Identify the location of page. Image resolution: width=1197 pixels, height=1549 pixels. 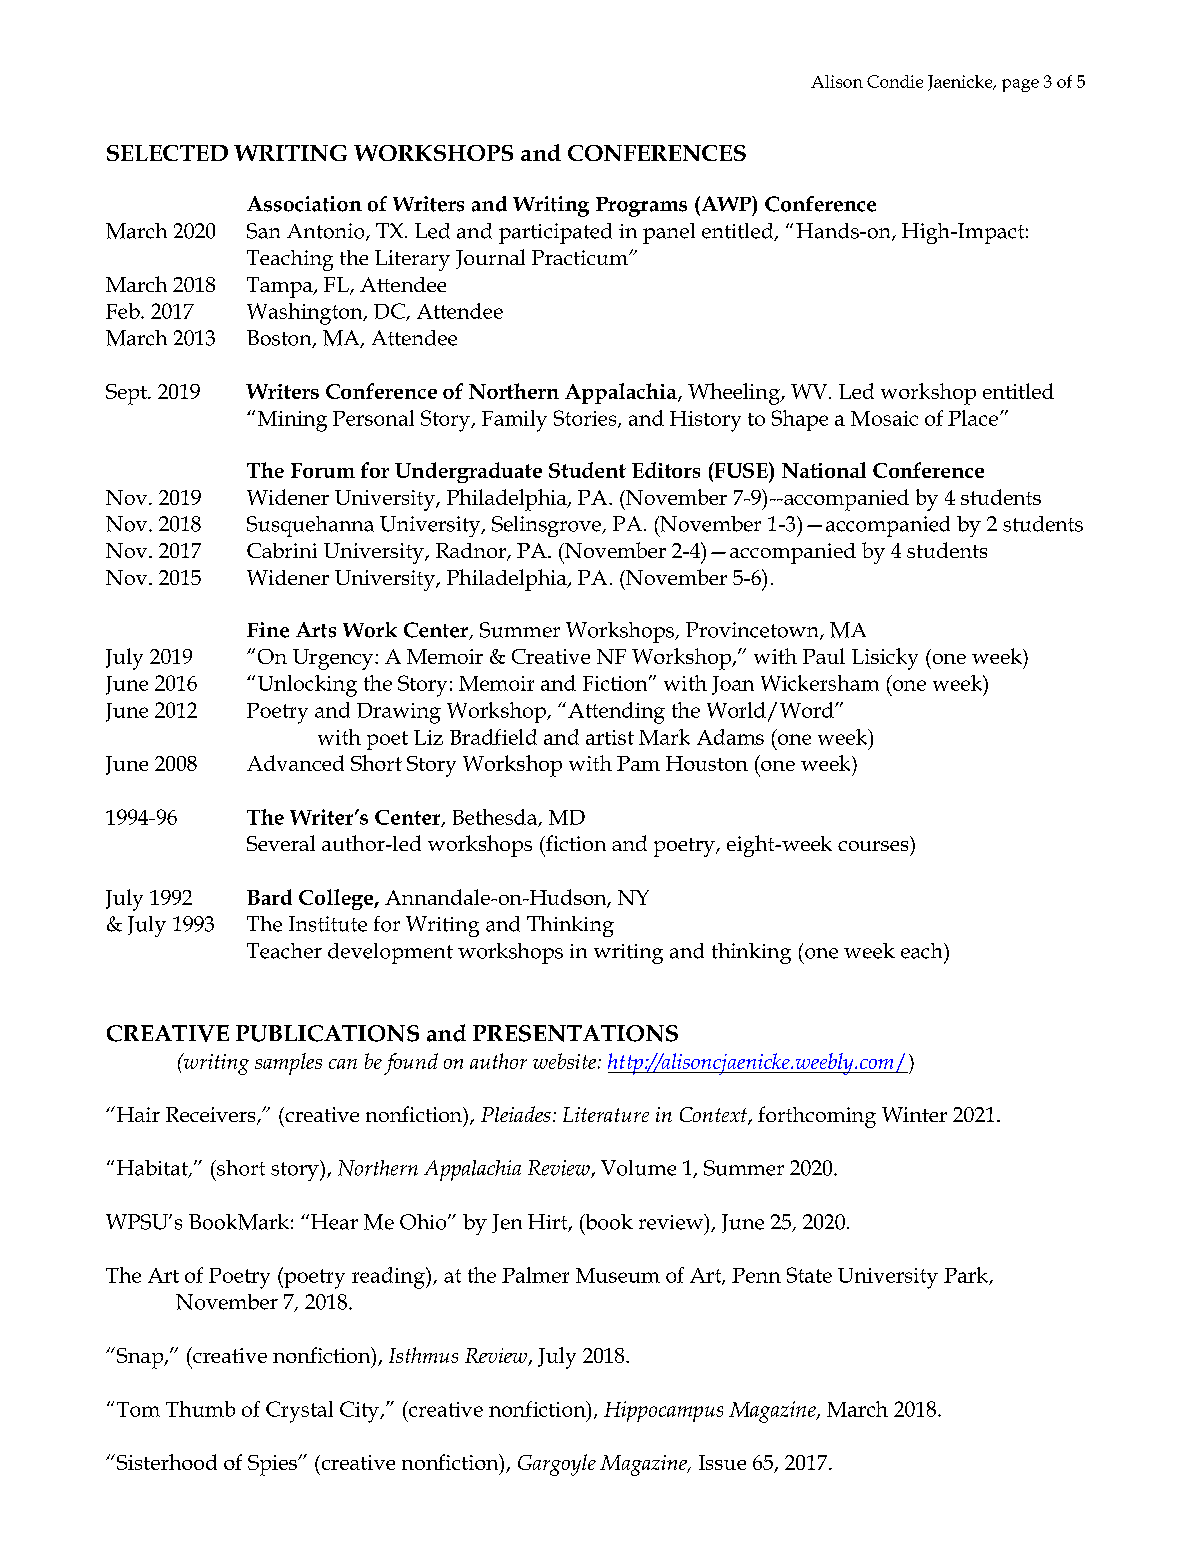
(1020, 85).
